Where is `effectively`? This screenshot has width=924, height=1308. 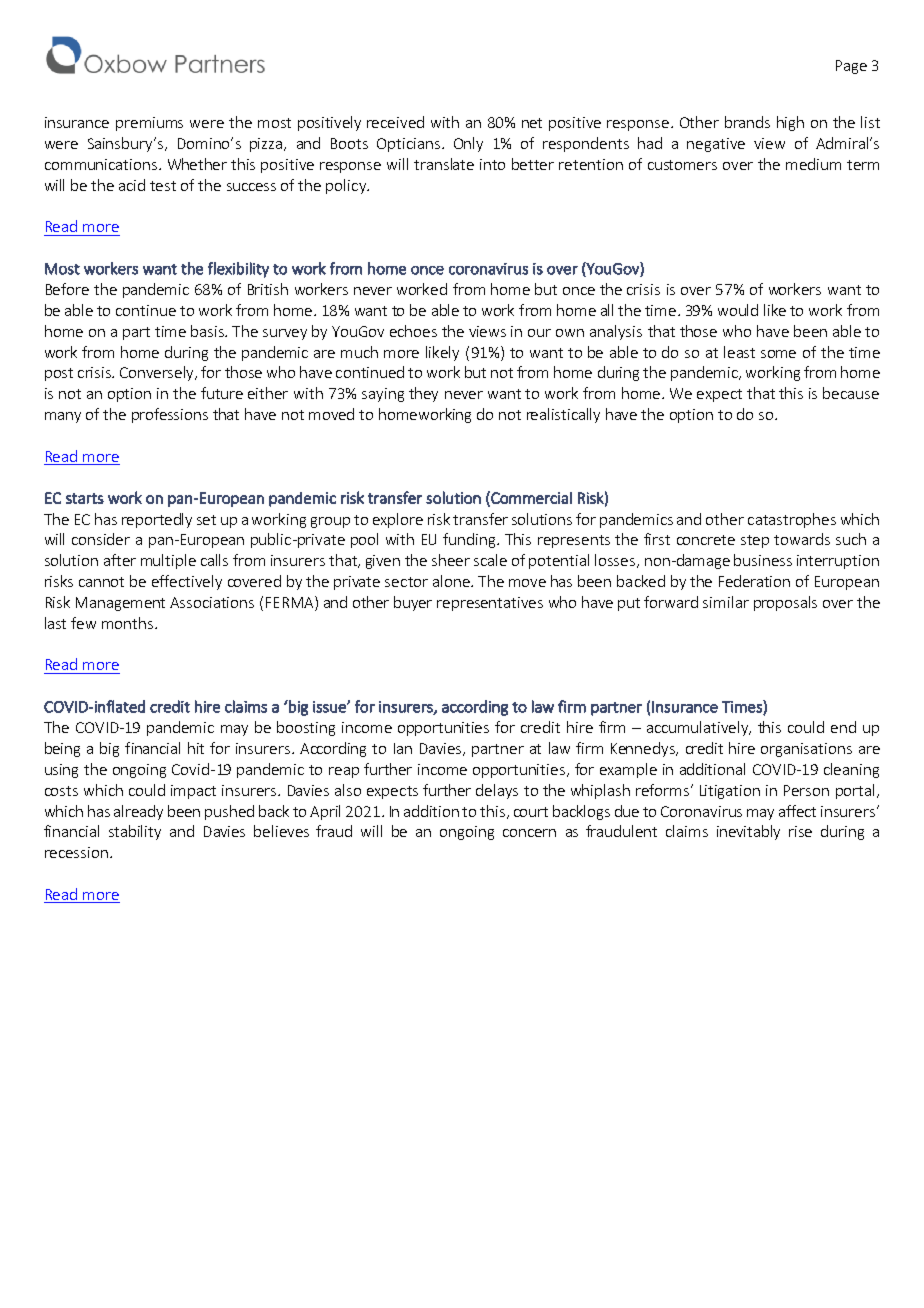
effectively is located at coordinates (187, 582).
